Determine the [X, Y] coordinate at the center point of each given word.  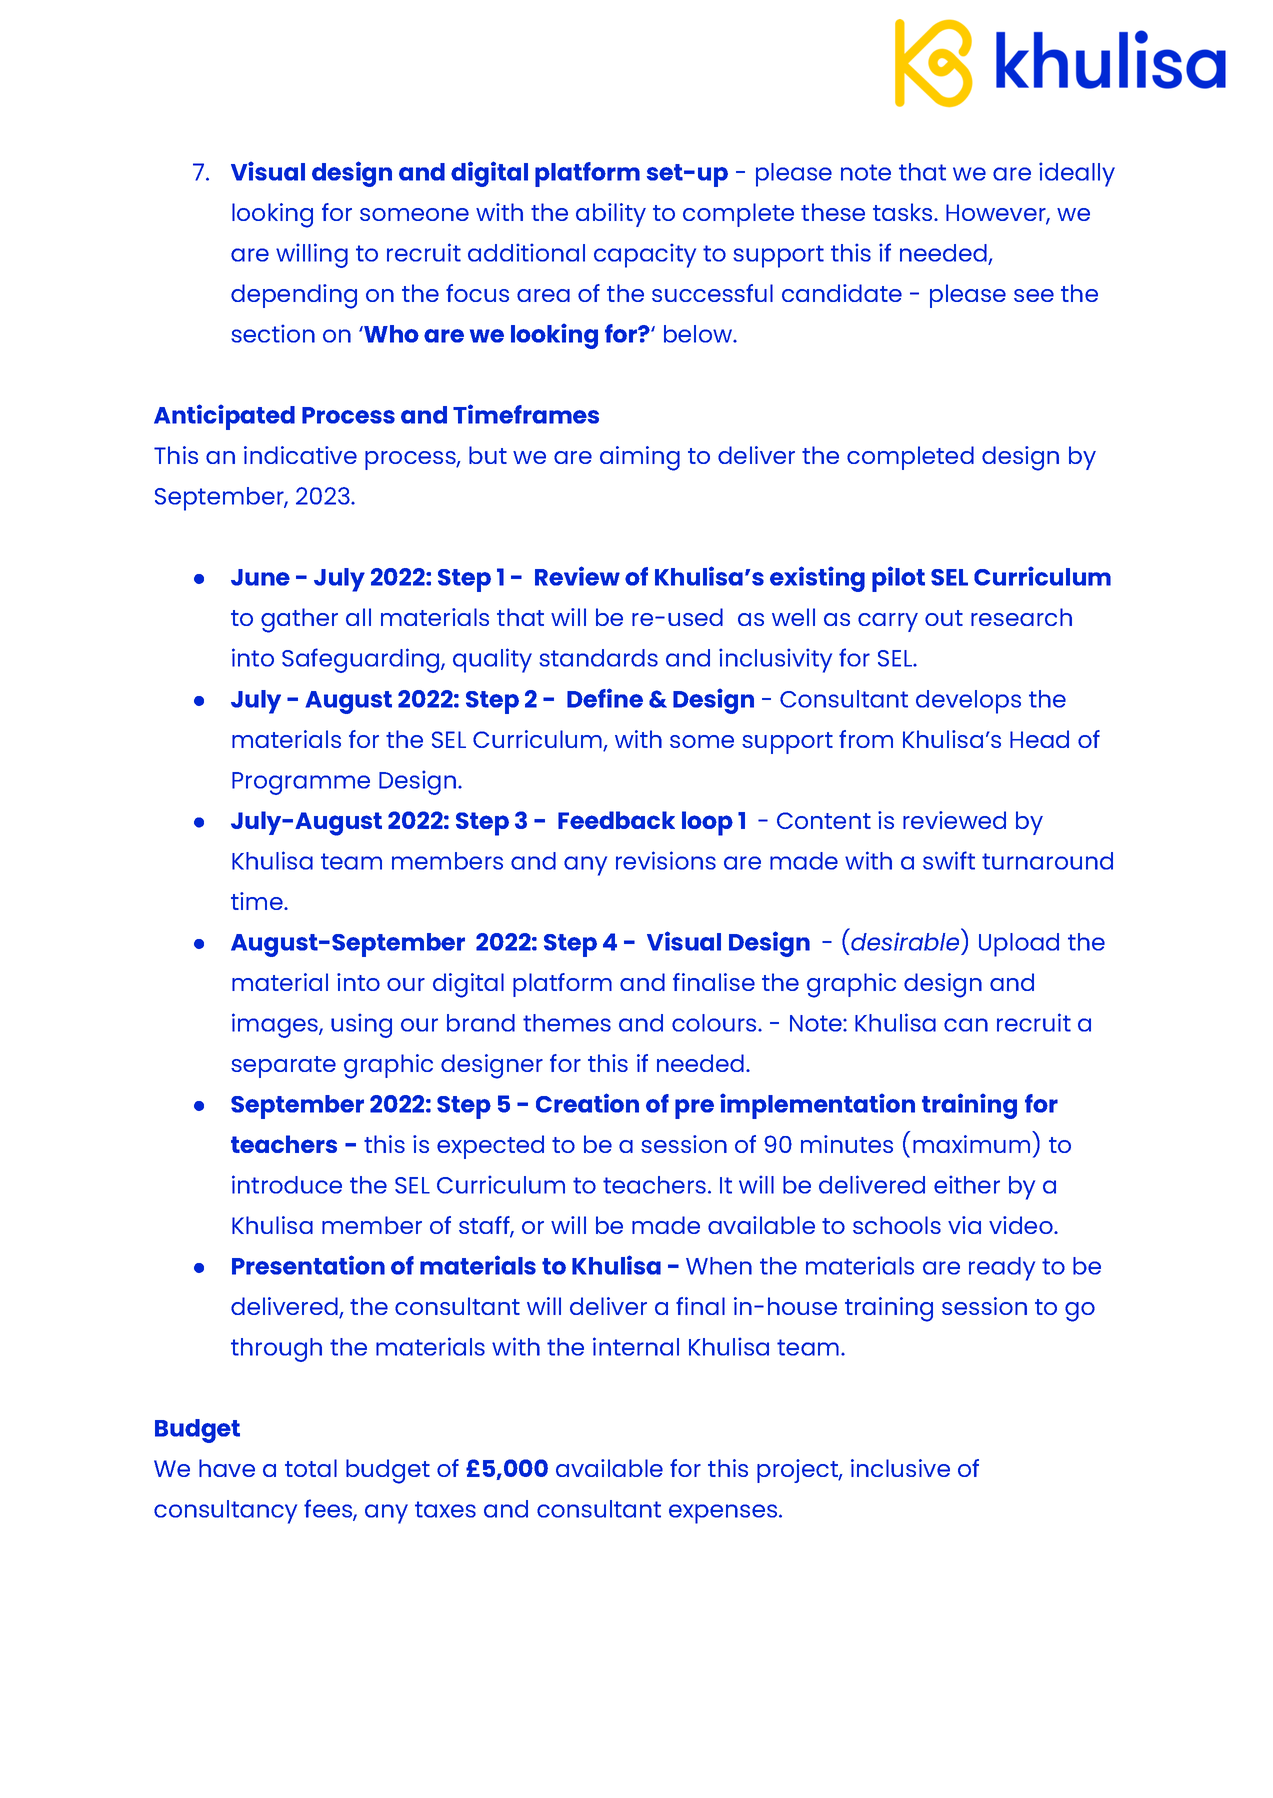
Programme [301, 783]
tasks [904, 212]
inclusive [900, 1468]
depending [294, 296]
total [311, 1468]
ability [611, 215]
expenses [724, 1514]
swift [949, 860]
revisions [666, 860]
